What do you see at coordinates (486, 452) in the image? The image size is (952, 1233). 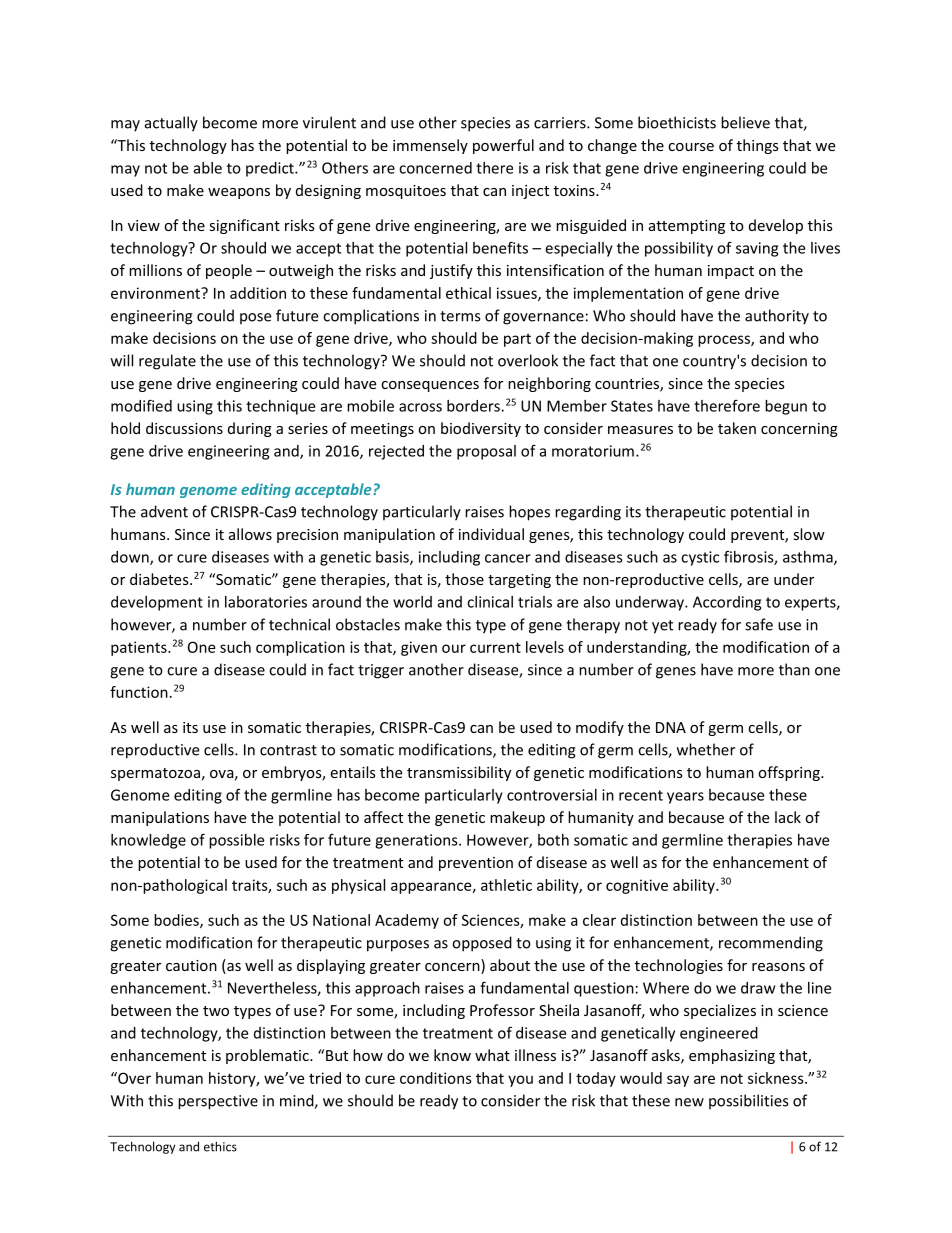 I see `proposal` at bounding box center [486, 452].
